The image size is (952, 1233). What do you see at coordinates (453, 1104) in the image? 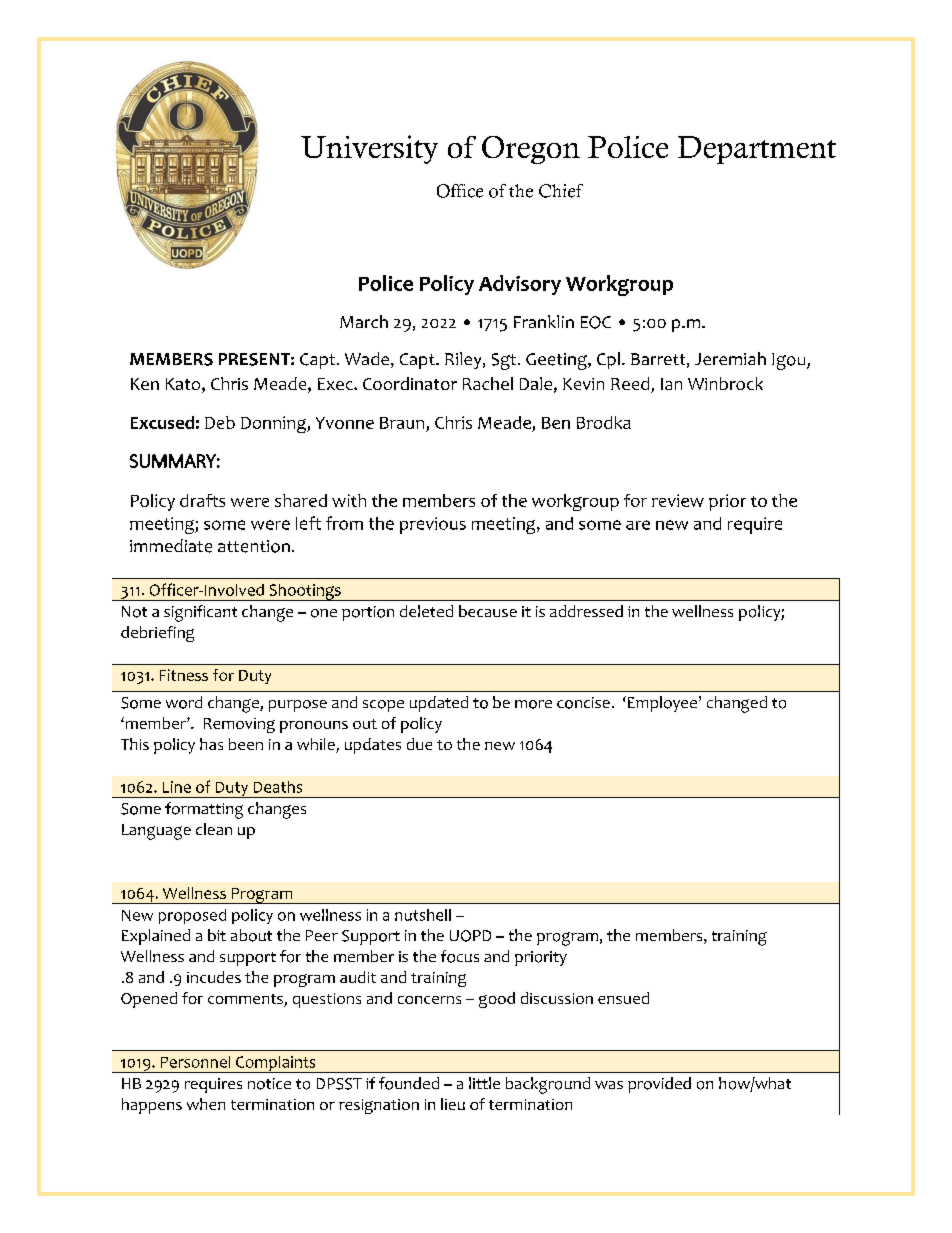
I see `lieu` at bounding box center [453, 1104].
